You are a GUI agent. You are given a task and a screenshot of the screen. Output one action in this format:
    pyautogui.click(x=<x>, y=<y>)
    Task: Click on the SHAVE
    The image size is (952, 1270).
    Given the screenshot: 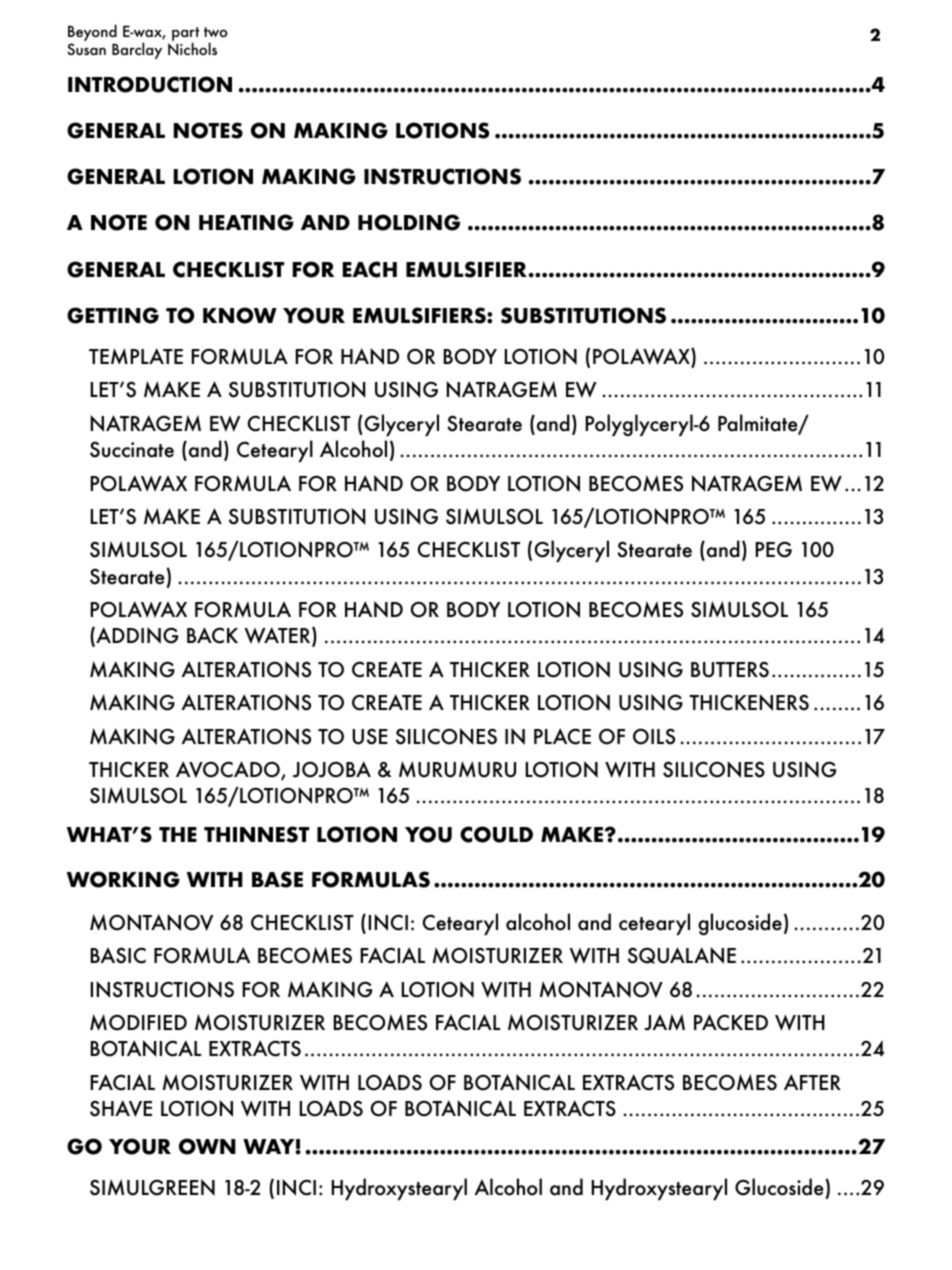 What is the action you would take?
    pyautogui.click(x=121, y=1108)
